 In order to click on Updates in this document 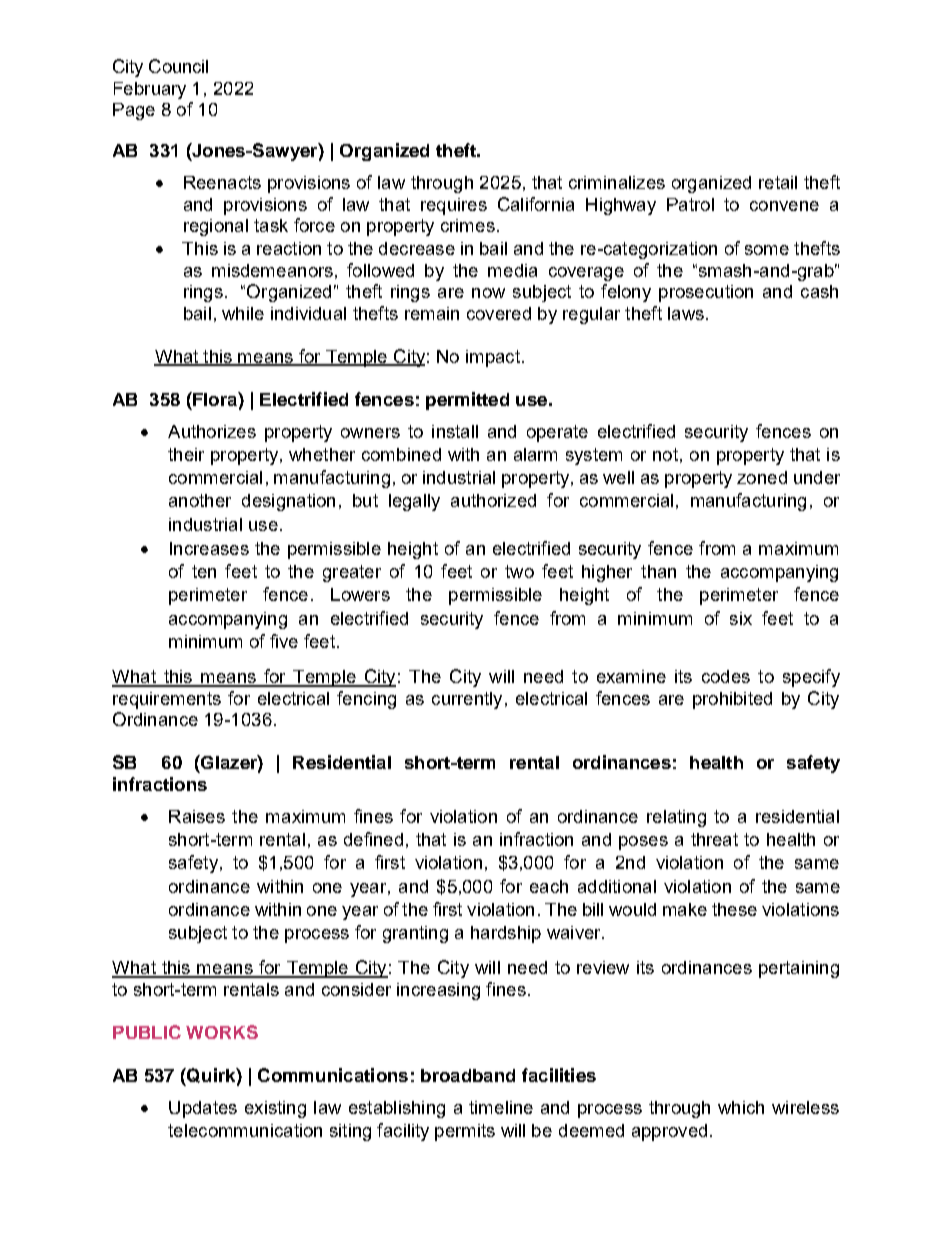, I will do `click(203, 1109)`.
